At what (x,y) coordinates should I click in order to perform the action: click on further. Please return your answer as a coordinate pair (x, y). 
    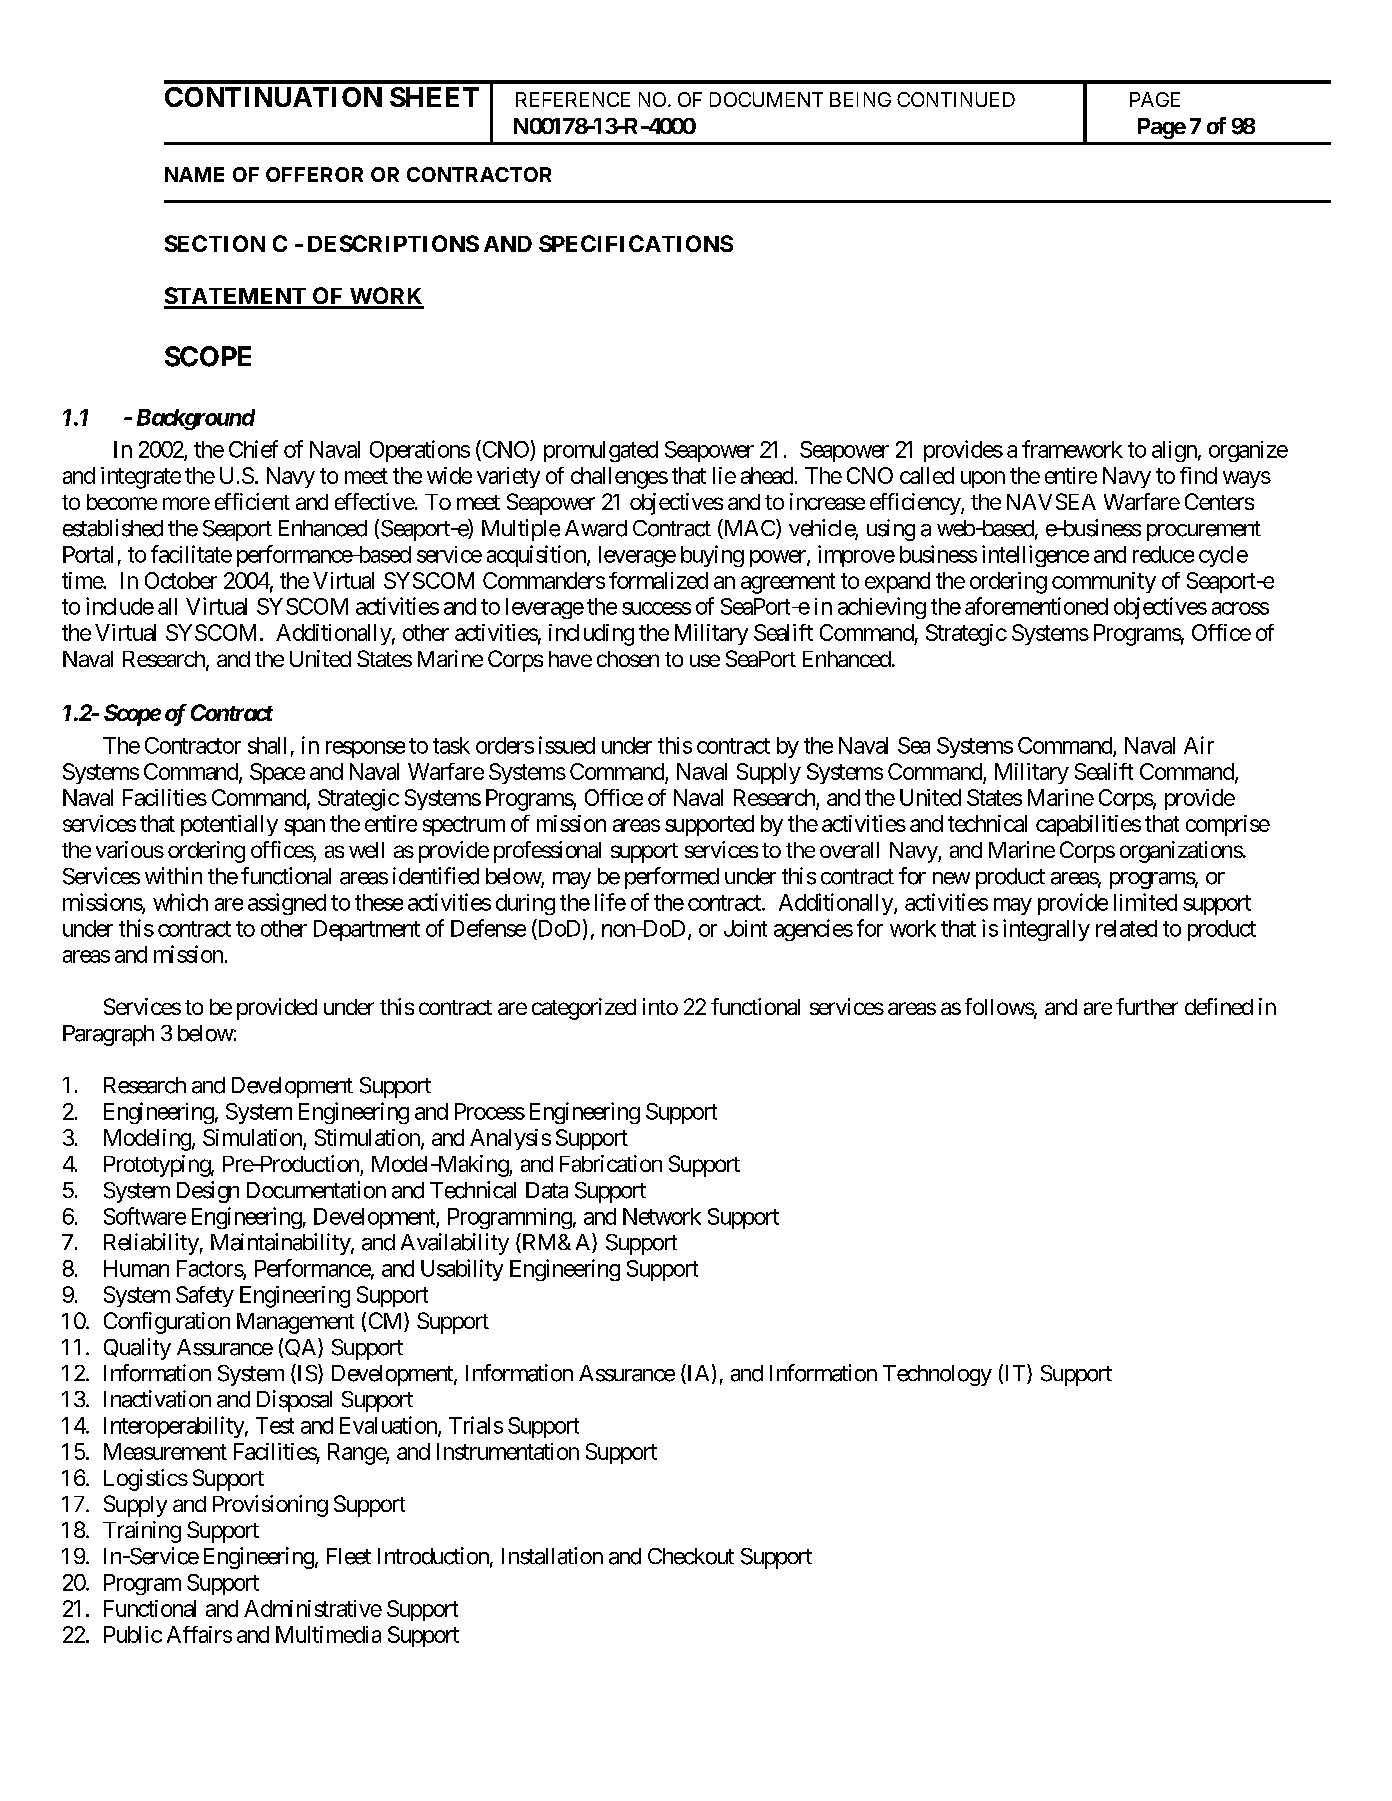
    Looking at the image, I should click on (1147, 1006).
